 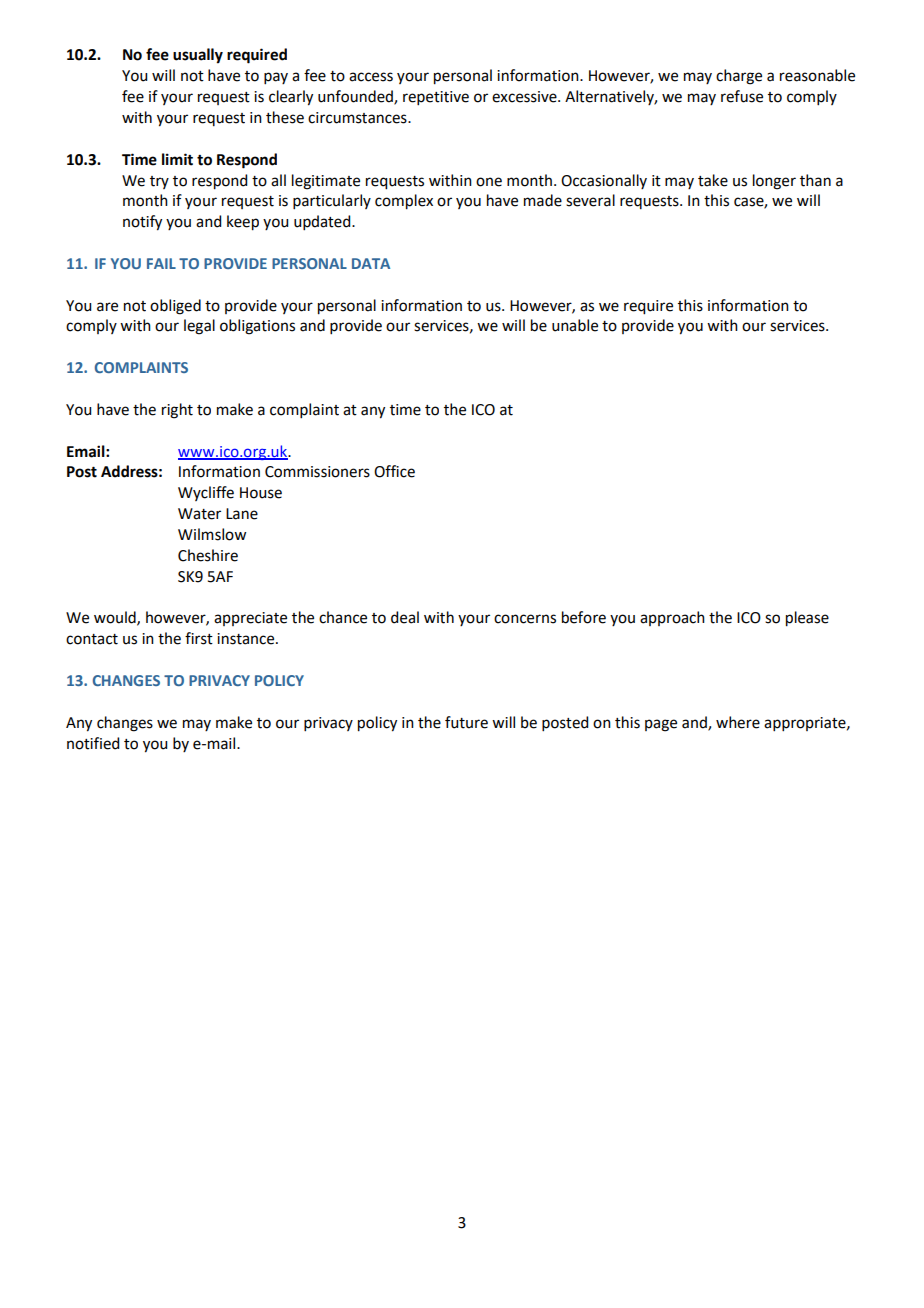 What do you see at coordinates (93, 743) in the screenshot?
I see `notified` at bounding box center [93, 743].
